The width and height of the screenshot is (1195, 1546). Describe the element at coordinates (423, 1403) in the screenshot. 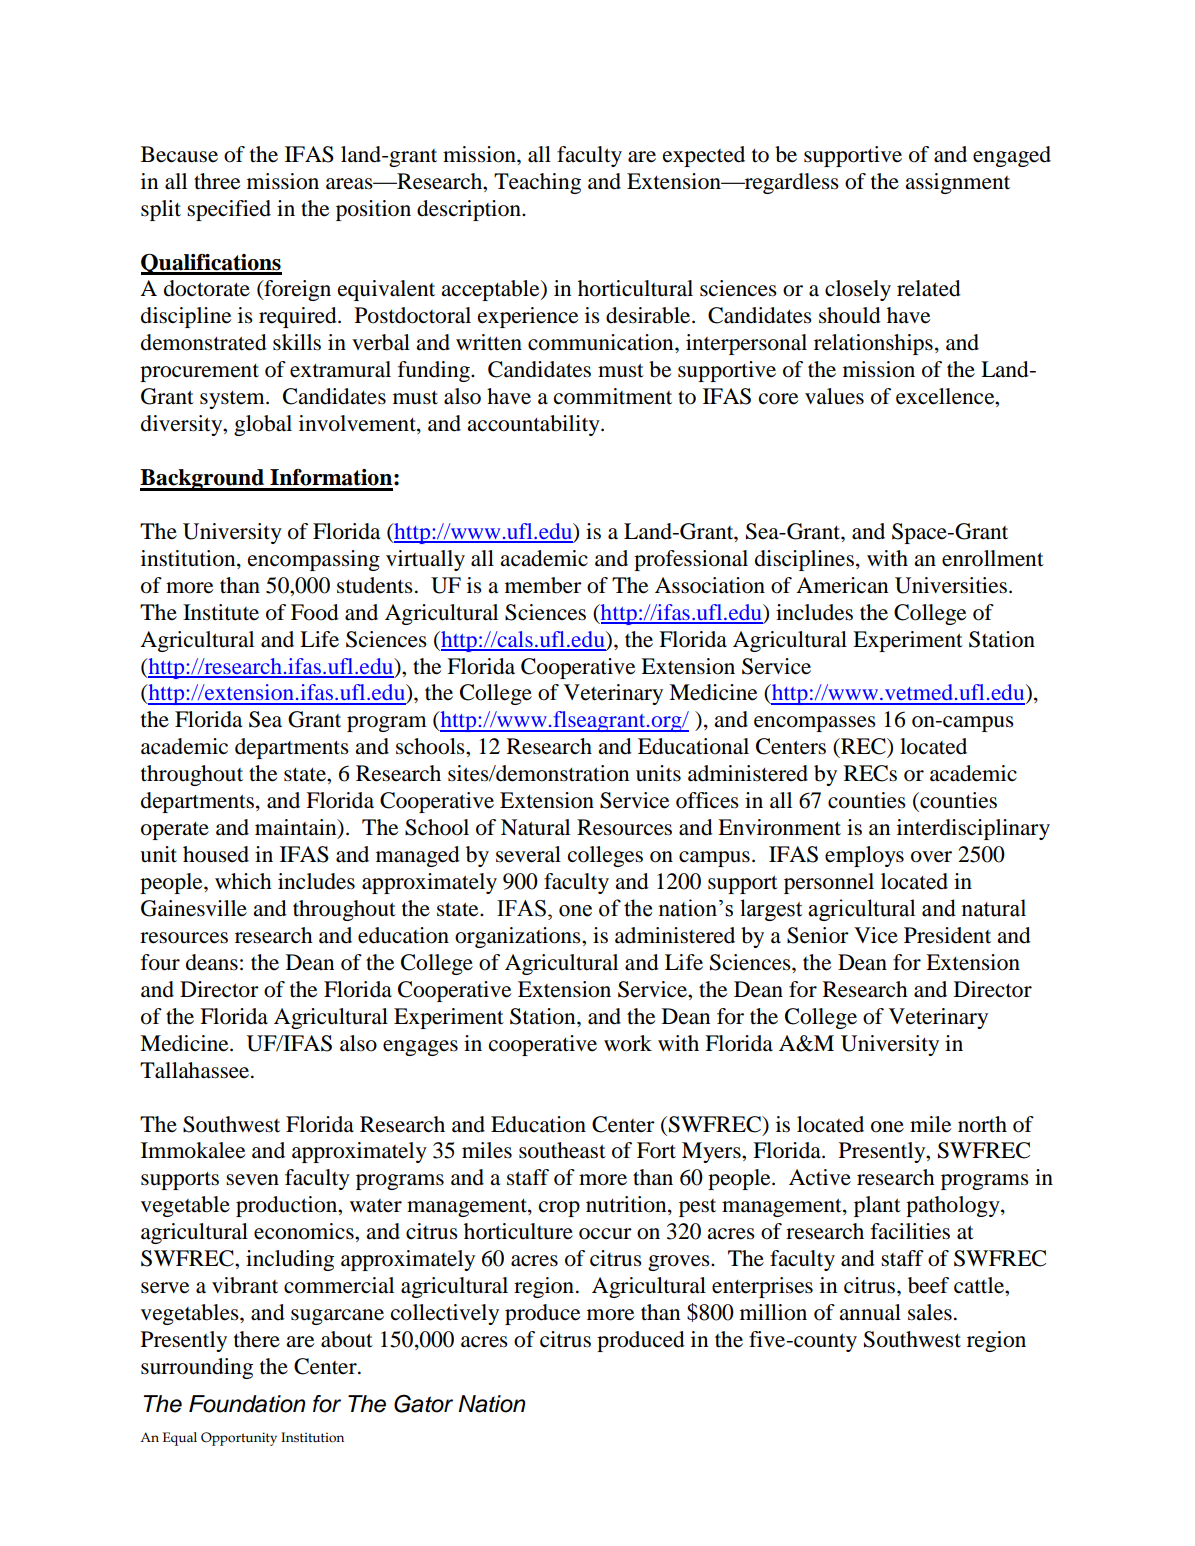

I see `Gator` at that location.
